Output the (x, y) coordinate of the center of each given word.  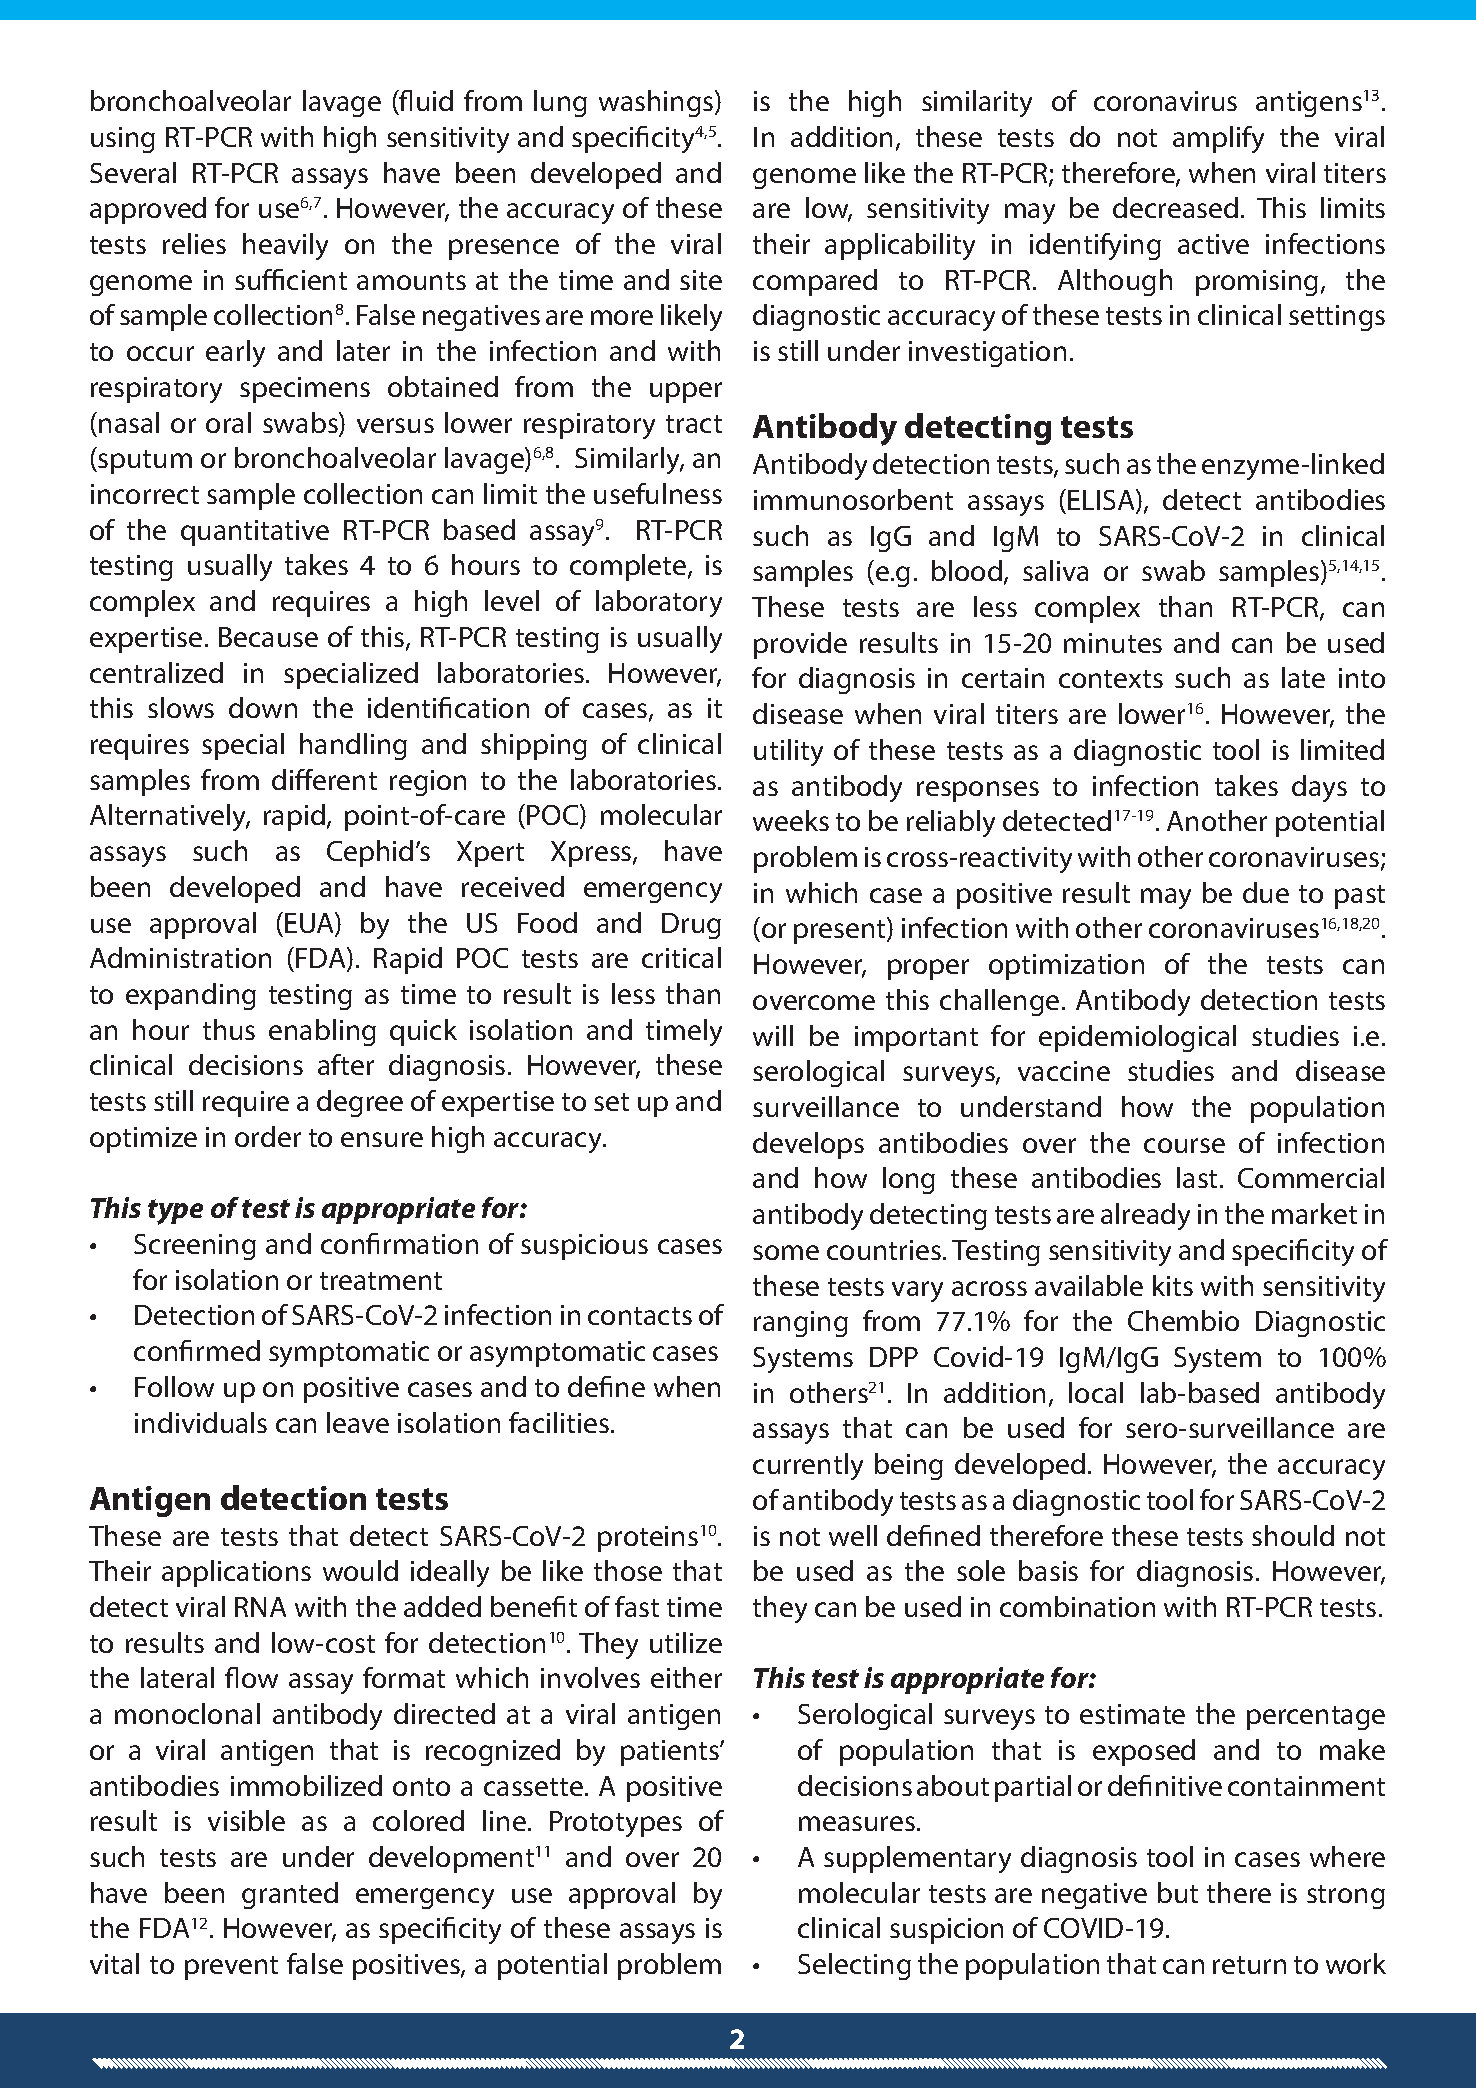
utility (788, 752)
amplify (1218, 139)
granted (290, 1895)
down (263, 707)
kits (1173, 1285)
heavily (285, 246)
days (1319, 788)
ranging (801, 1324)
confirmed (197, 1350)
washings (657, 103)
